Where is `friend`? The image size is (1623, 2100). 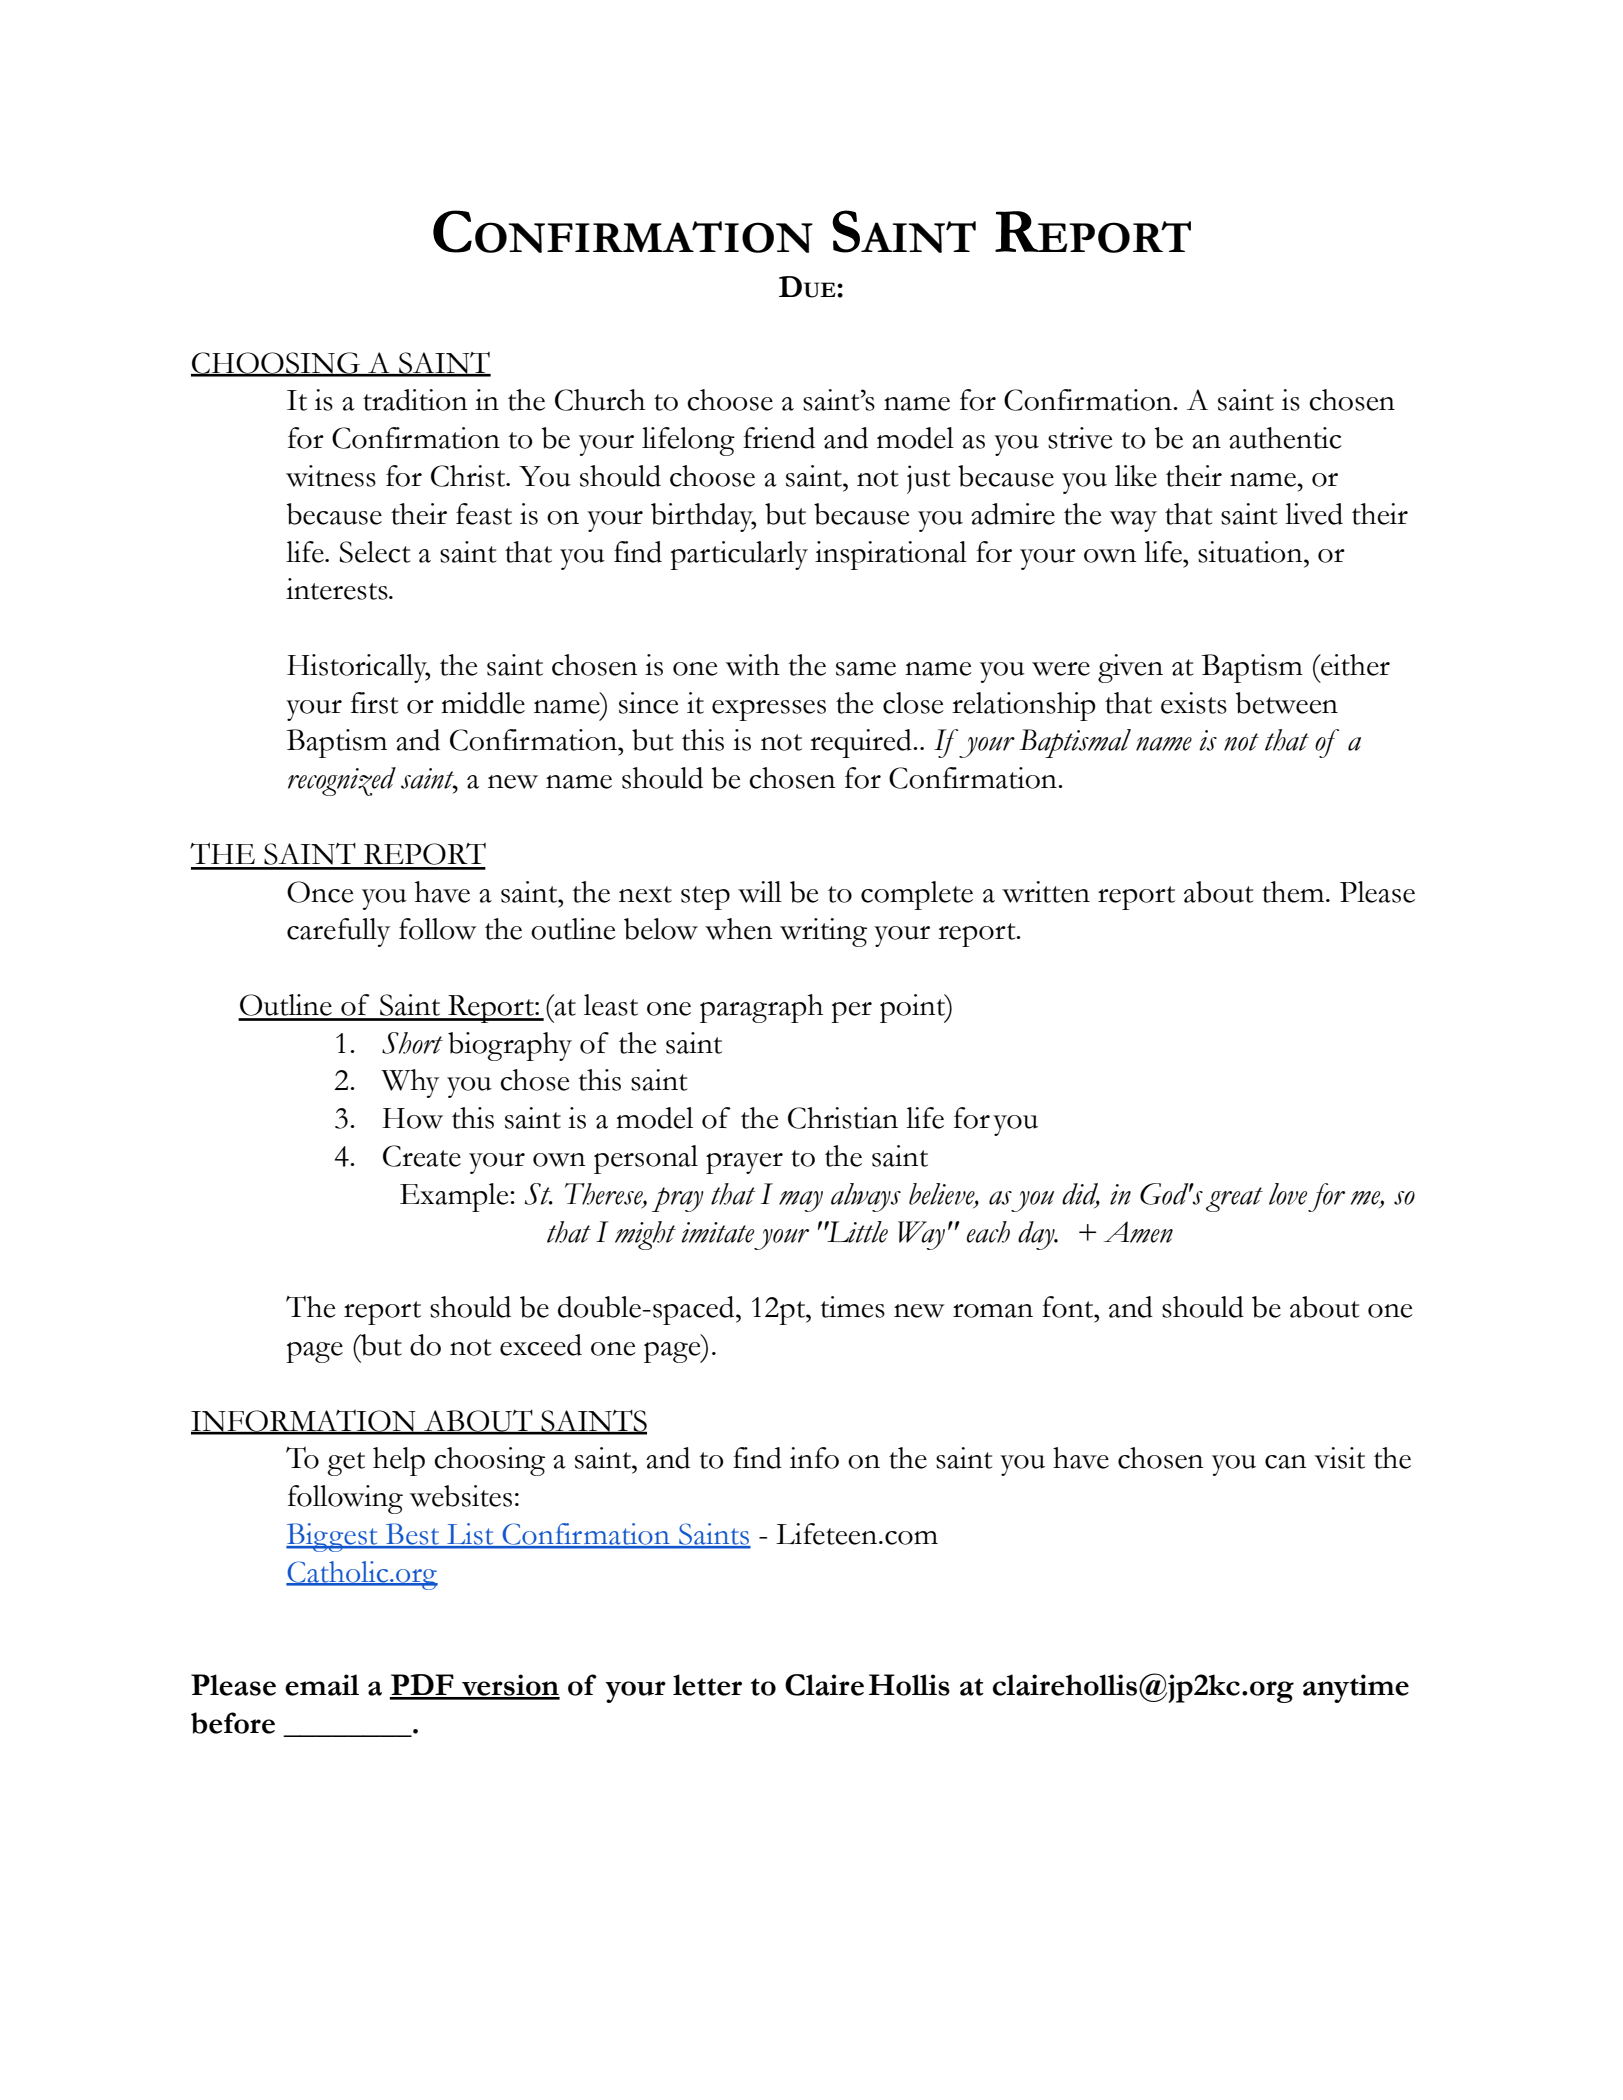 friend is located at coordinates (779, 438).
